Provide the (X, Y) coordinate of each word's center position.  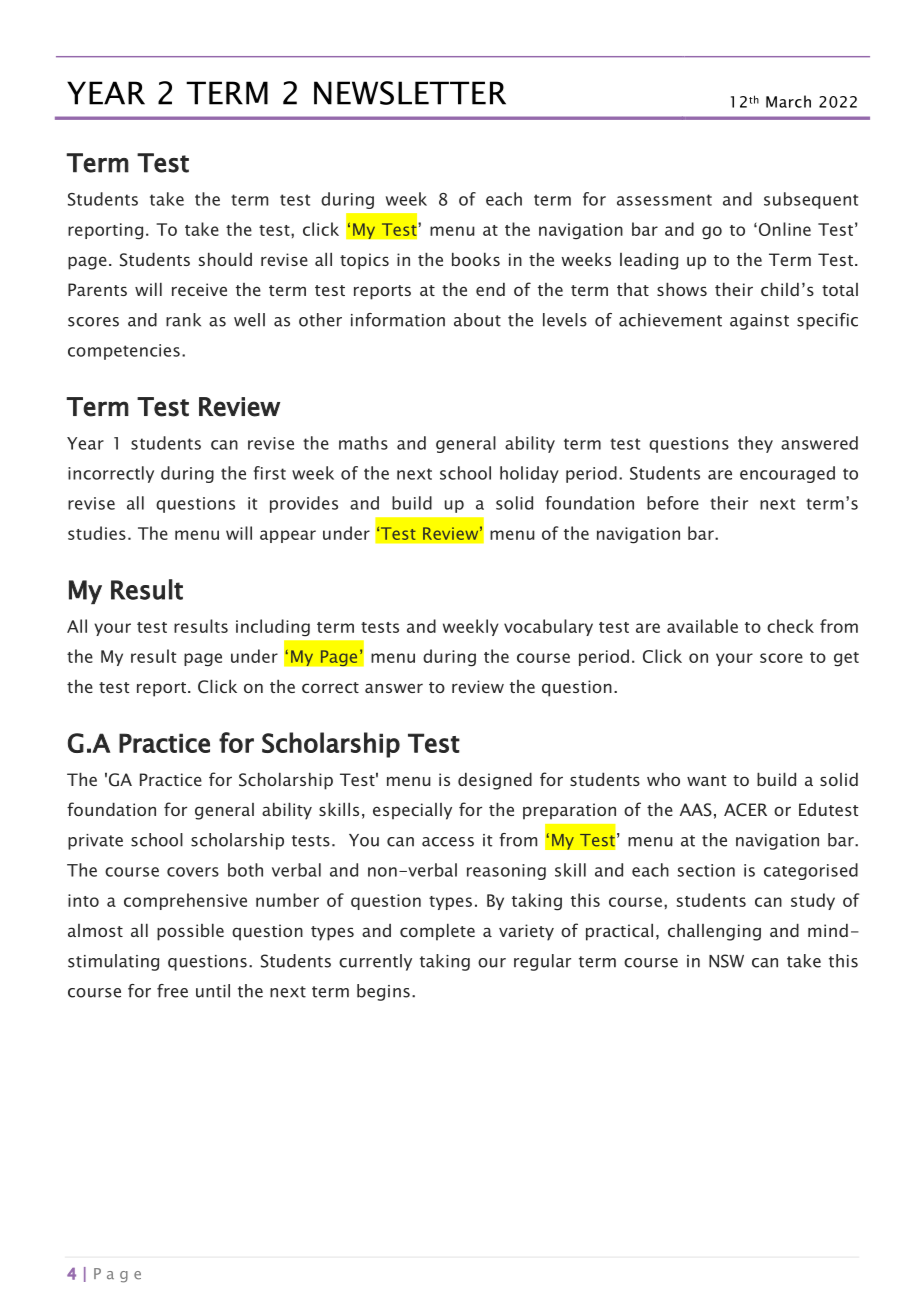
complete (437, 932)
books (476, 259)
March (788, 101)
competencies (124, 352)
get (846, 659)
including (273, 628)
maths (363, 443)
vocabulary (548, 627)
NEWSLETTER (410, 93)
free (172, 991)
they (755, 444)
